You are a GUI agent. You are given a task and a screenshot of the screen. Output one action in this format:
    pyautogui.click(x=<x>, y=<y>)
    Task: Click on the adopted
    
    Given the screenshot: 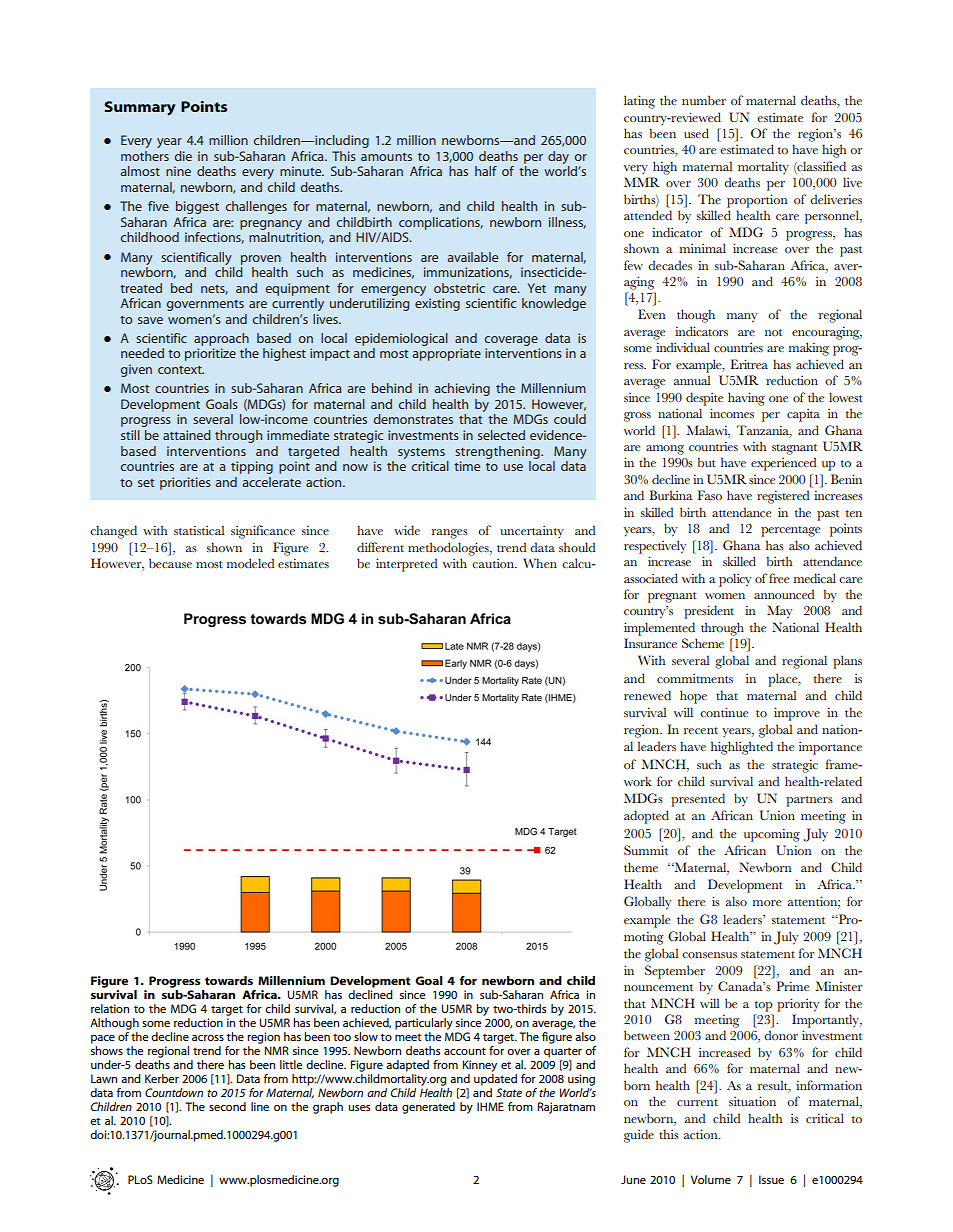 What is the action you would take?
    pyautogui.click(x=646, y=817)
